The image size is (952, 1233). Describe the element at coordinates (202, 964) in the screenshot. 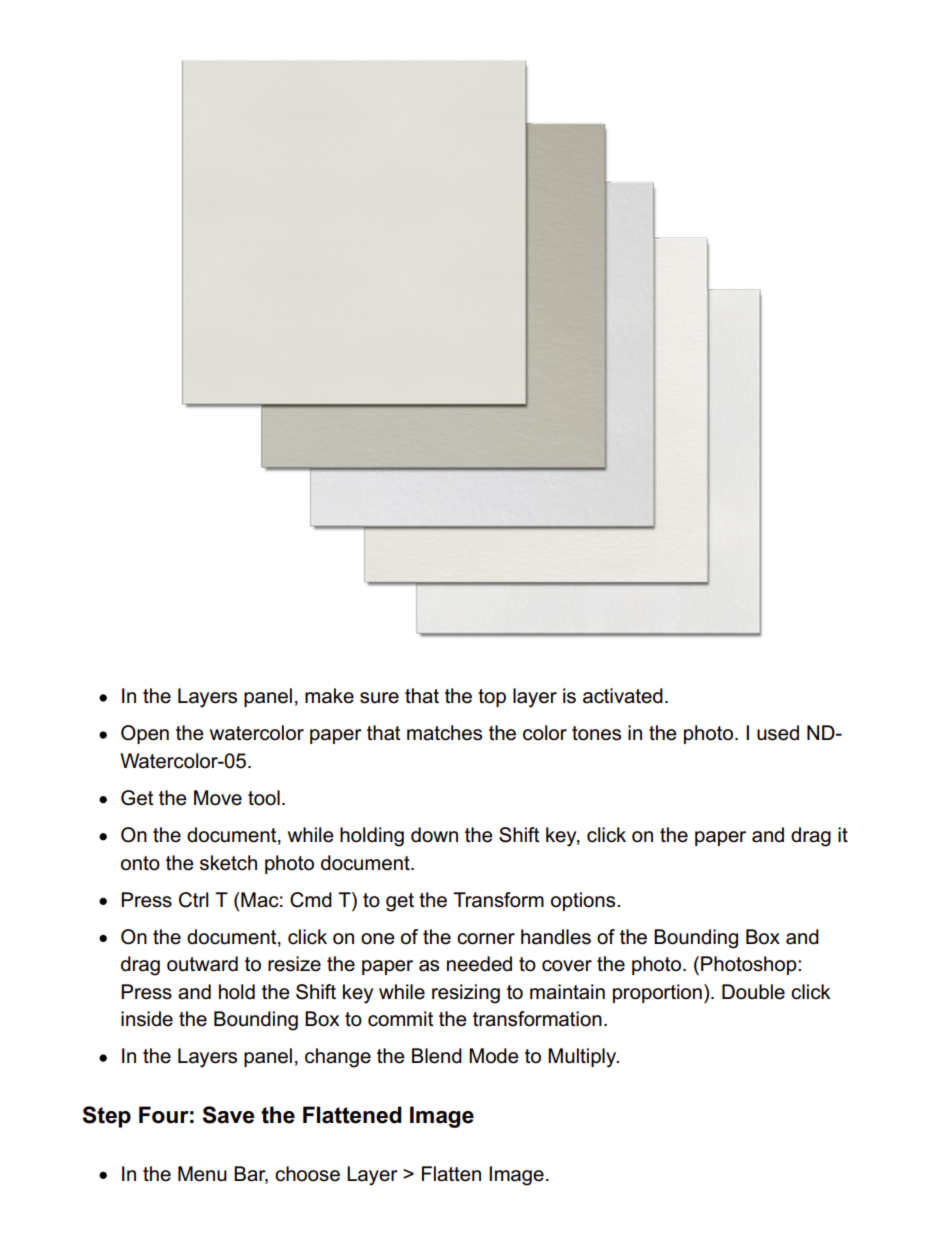

I see `outward` at that location.
